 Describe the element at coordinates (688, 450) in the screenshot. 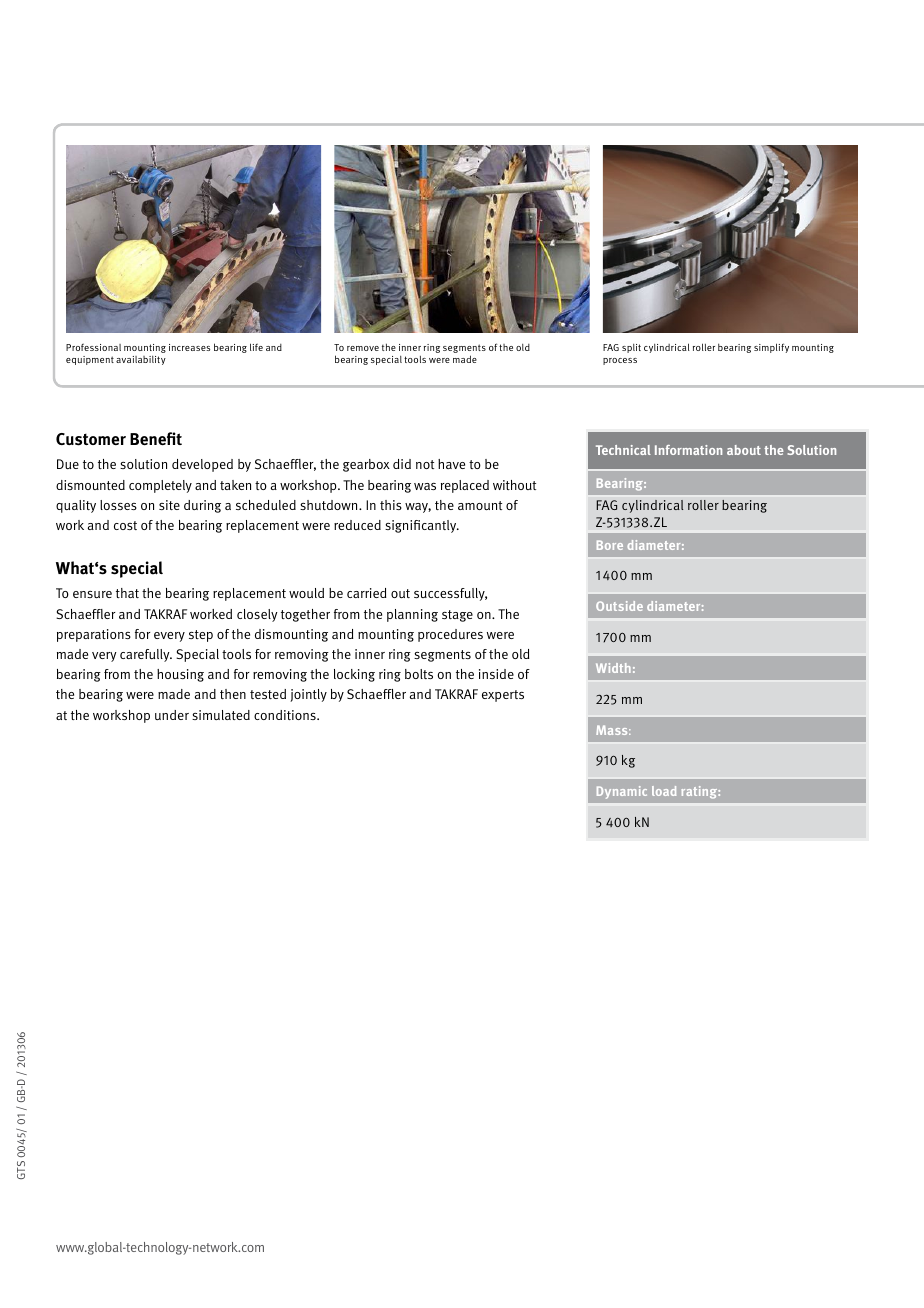

I see `Information` at that location.
